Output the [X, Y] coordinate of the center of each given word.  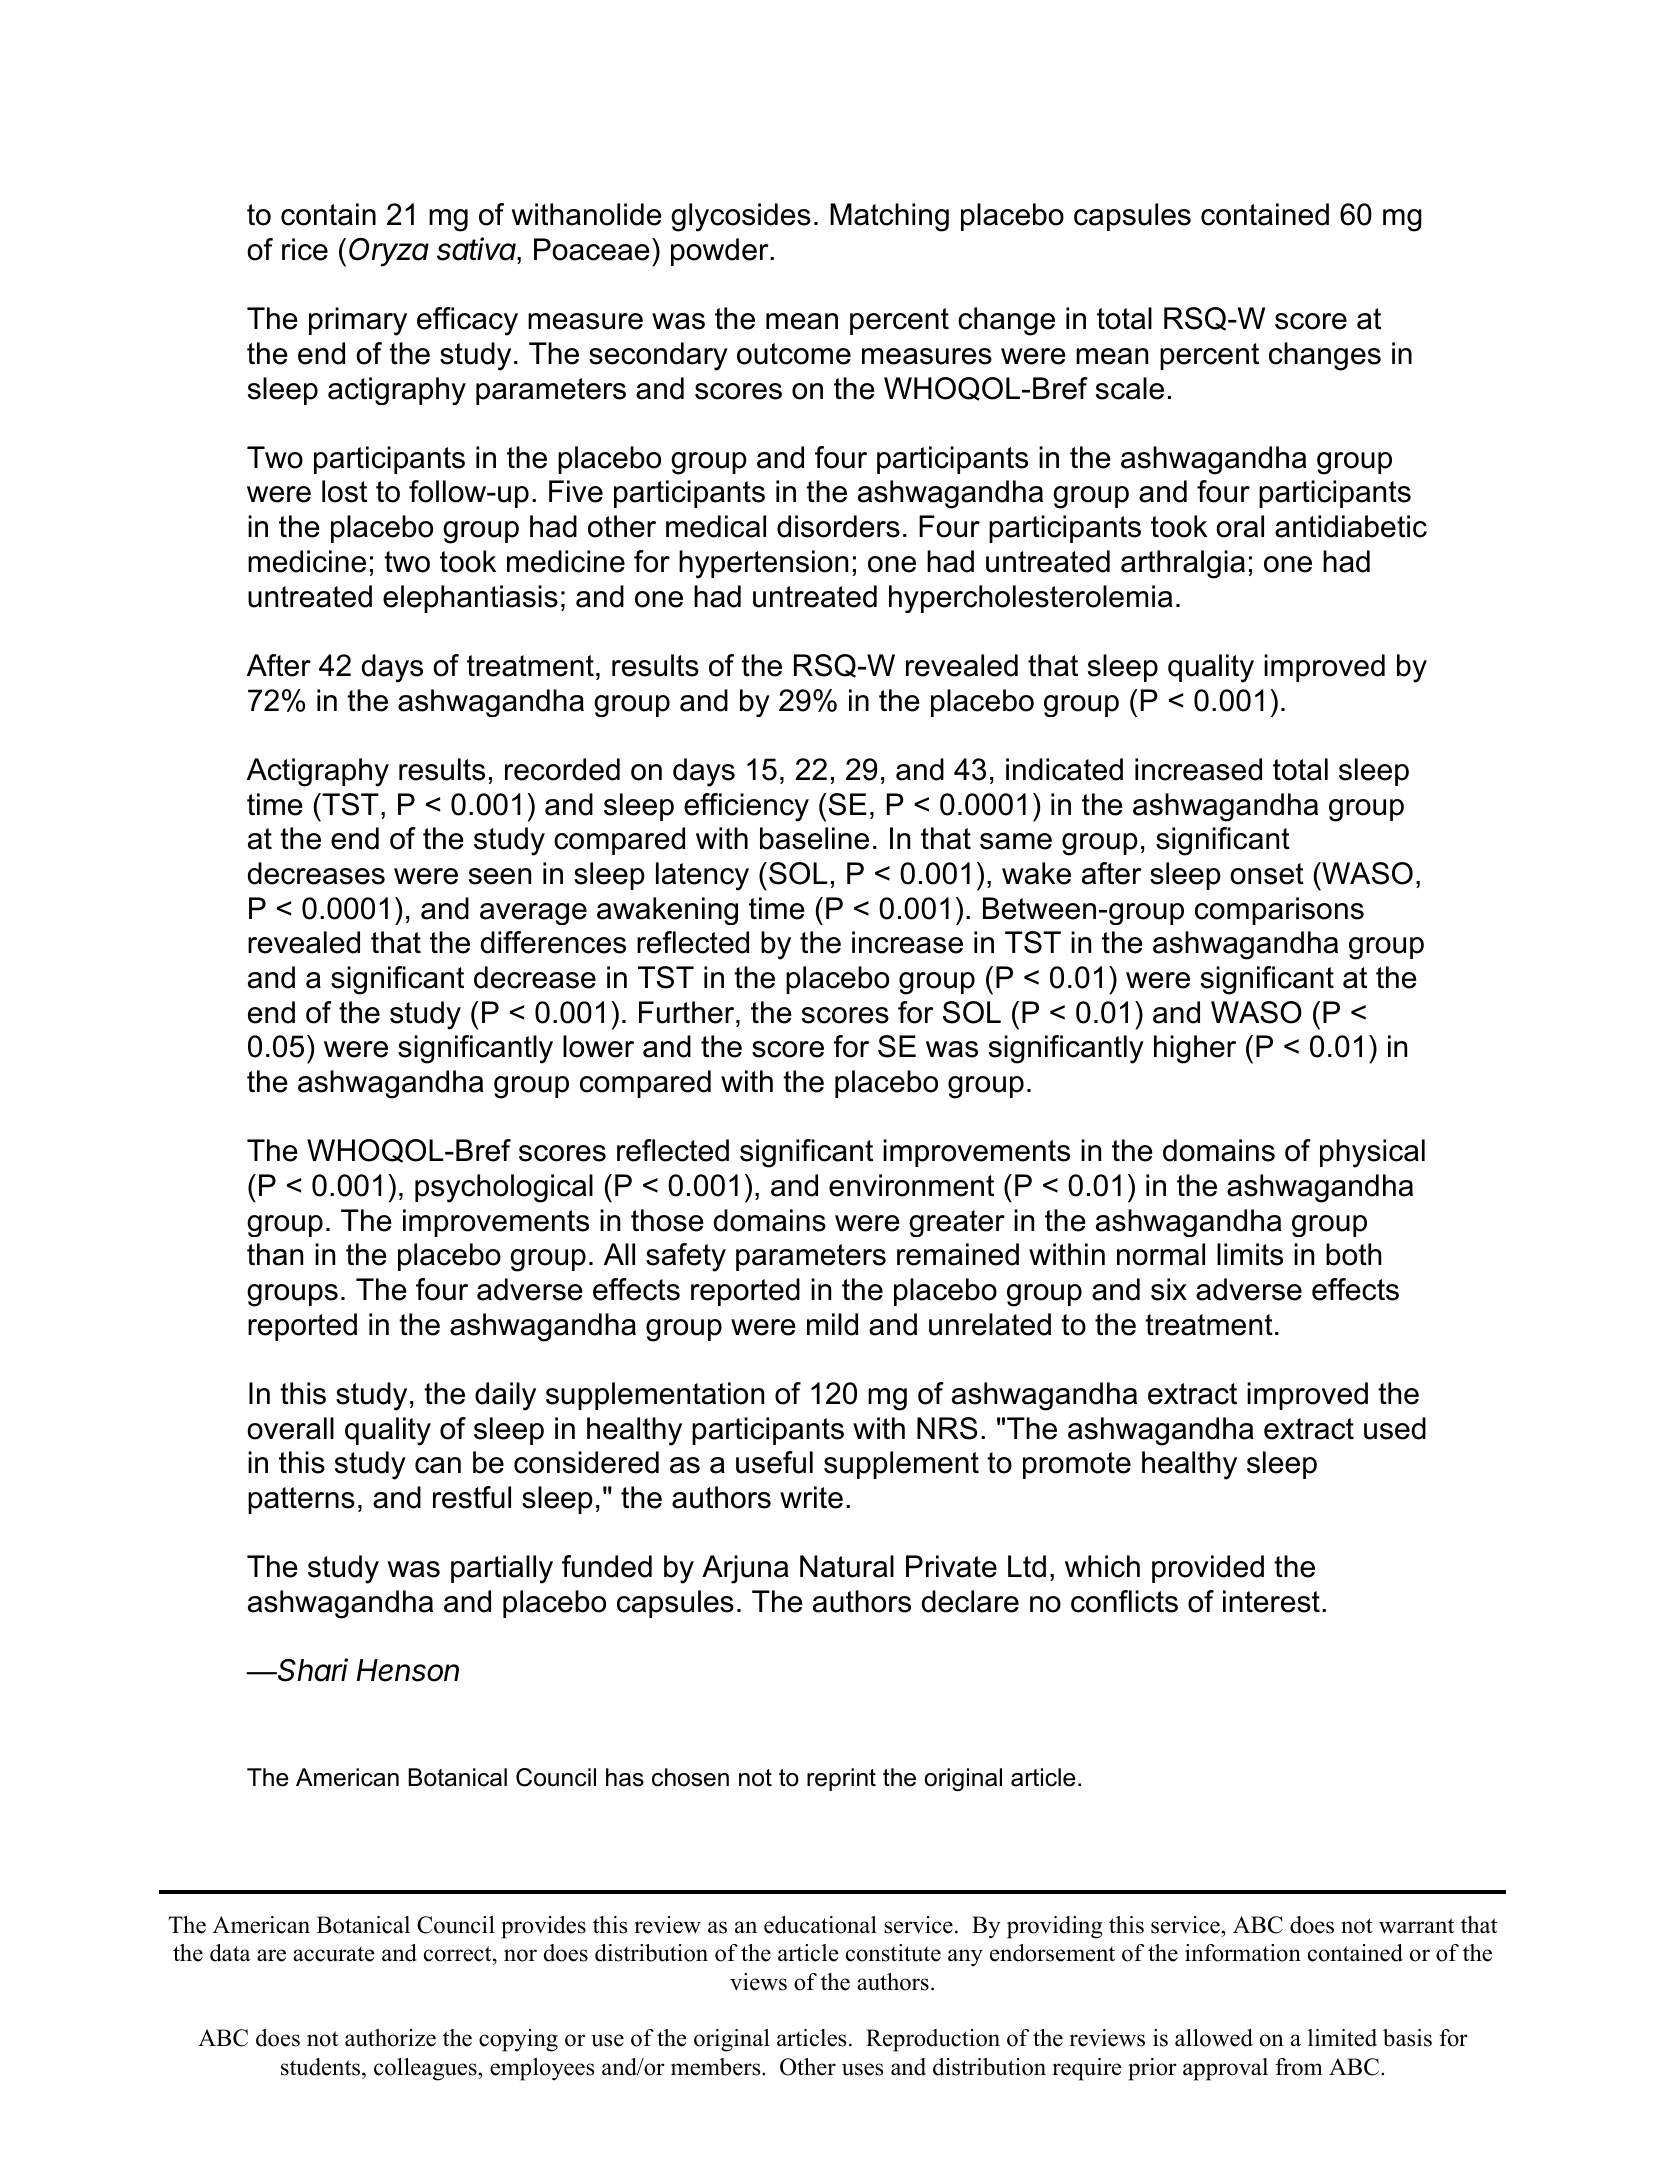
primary [358, 321]
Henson [408, 1670]
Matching [889, 217]
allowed [1214, 2038]
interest [1271, 1601]
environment [911, 1185]
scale [1130, 388]
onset [1267, 874]
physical [1372, 1153]
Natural [847, 1566]
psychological [504, 1188]
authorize [390, 2038]
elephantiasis [470, 599]
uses [862, 2069]
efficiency [746, 807]
